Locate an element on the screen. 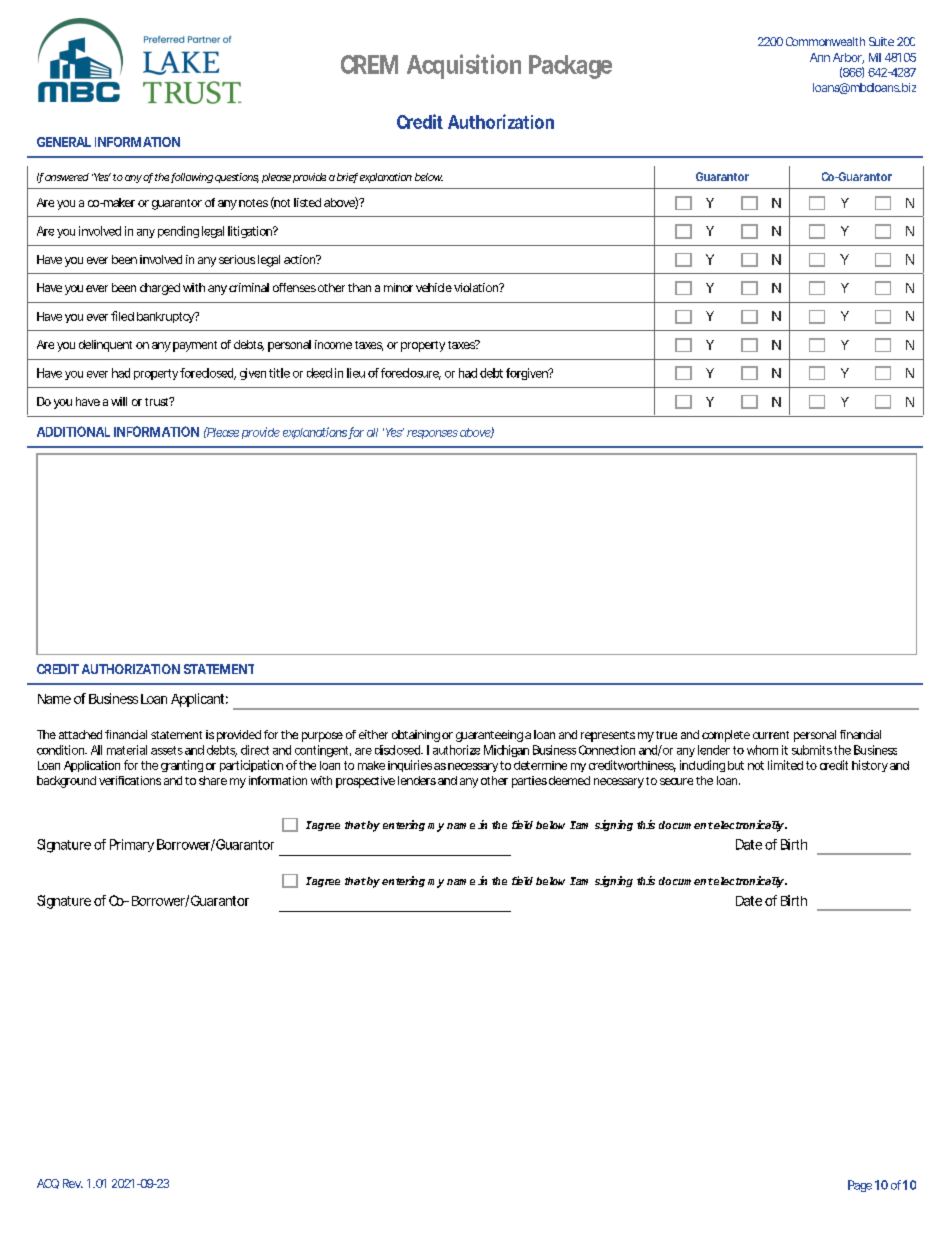 The width and height of the screenshot is (952, 1233). current is located at coordinates (771, 735).
